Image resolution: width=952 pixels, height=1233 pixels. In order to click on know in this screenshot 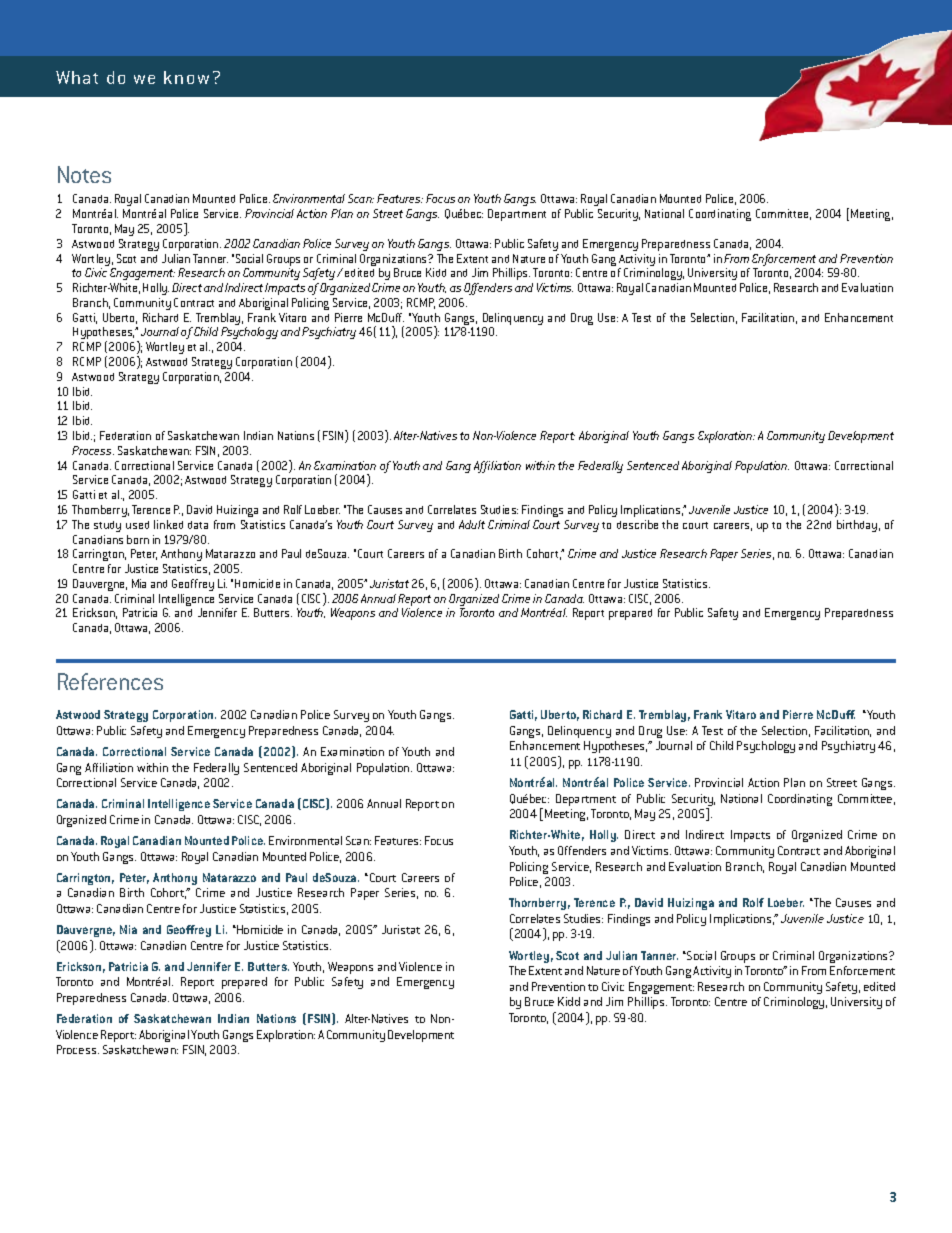, I will do `click(186, 77)`.
